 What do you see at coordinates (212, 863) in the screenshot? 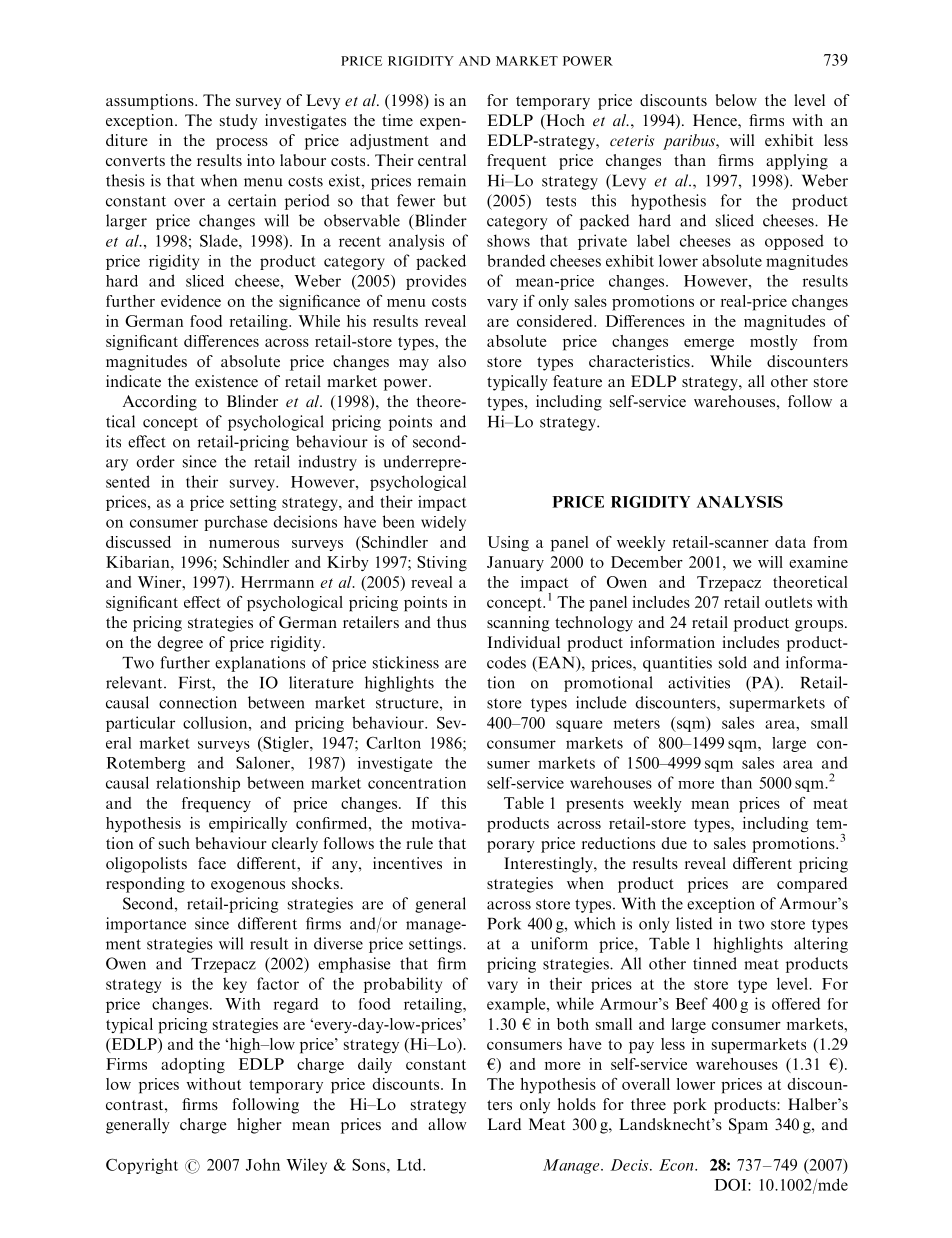
I see `face` at bounding box center [212, 863].
